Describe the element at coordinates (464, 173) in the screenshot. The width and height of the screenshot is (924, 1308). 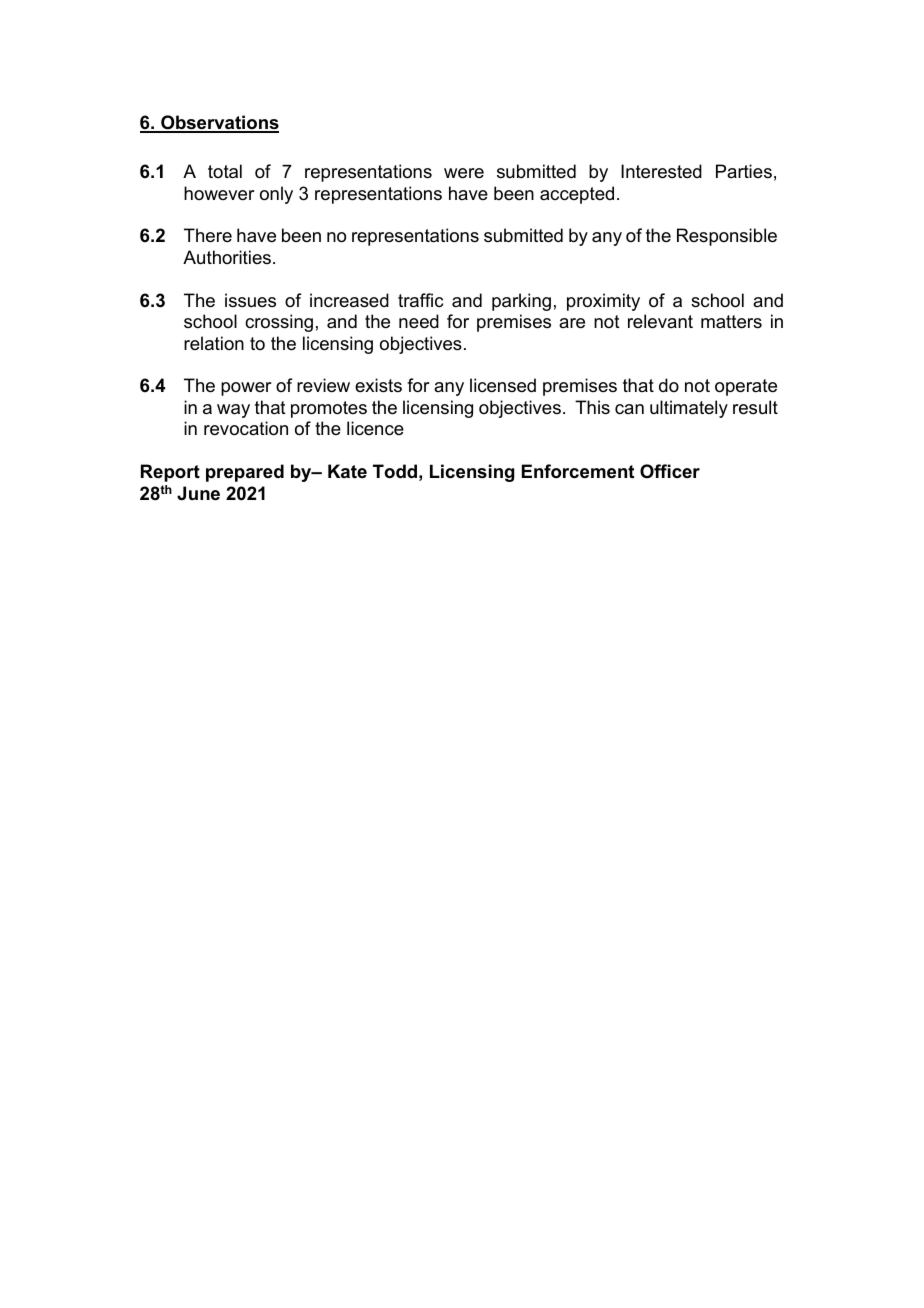
I see `were` at that location.
